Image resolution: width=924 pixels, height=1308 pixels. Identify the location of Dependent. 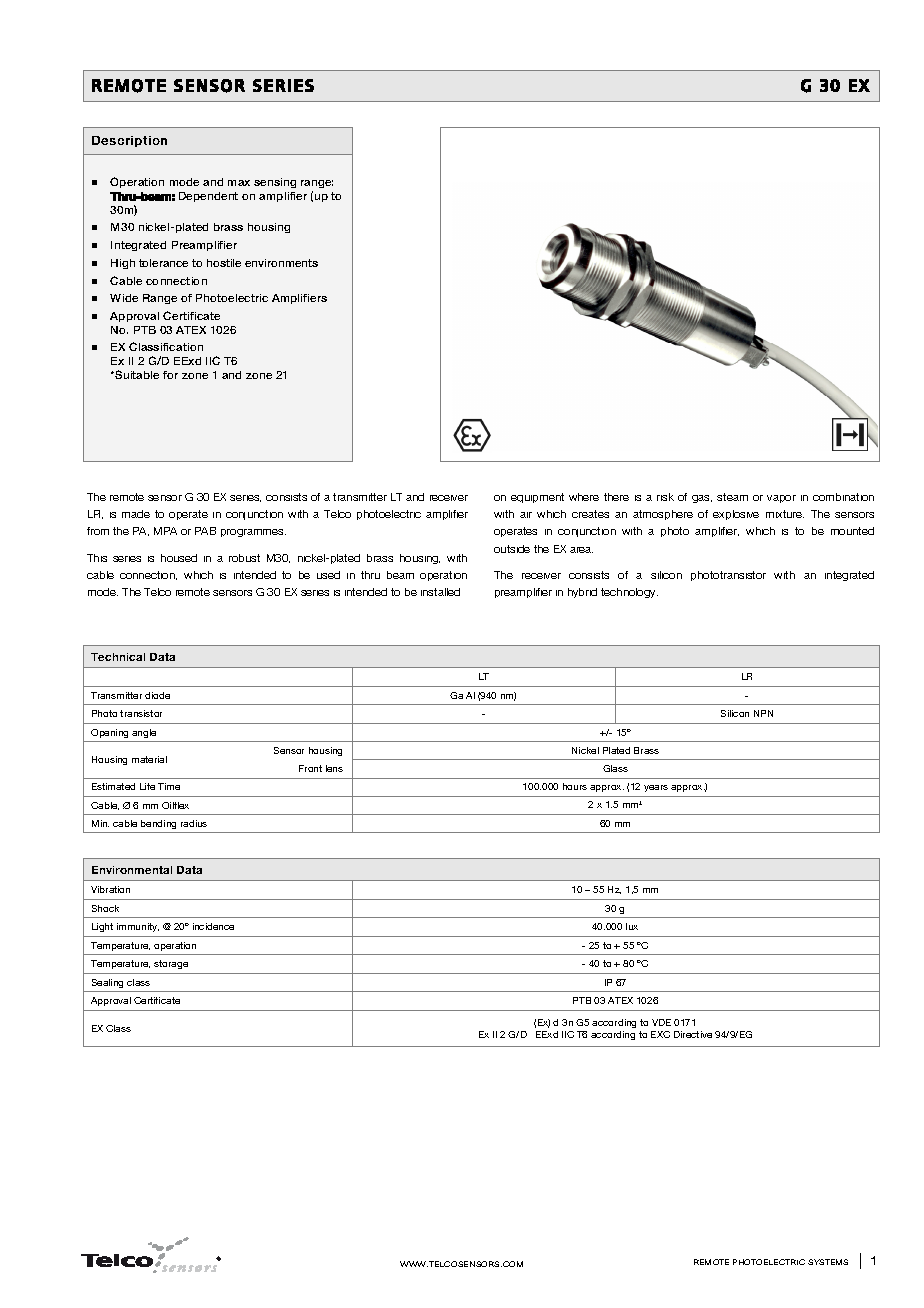
(208, 197).
